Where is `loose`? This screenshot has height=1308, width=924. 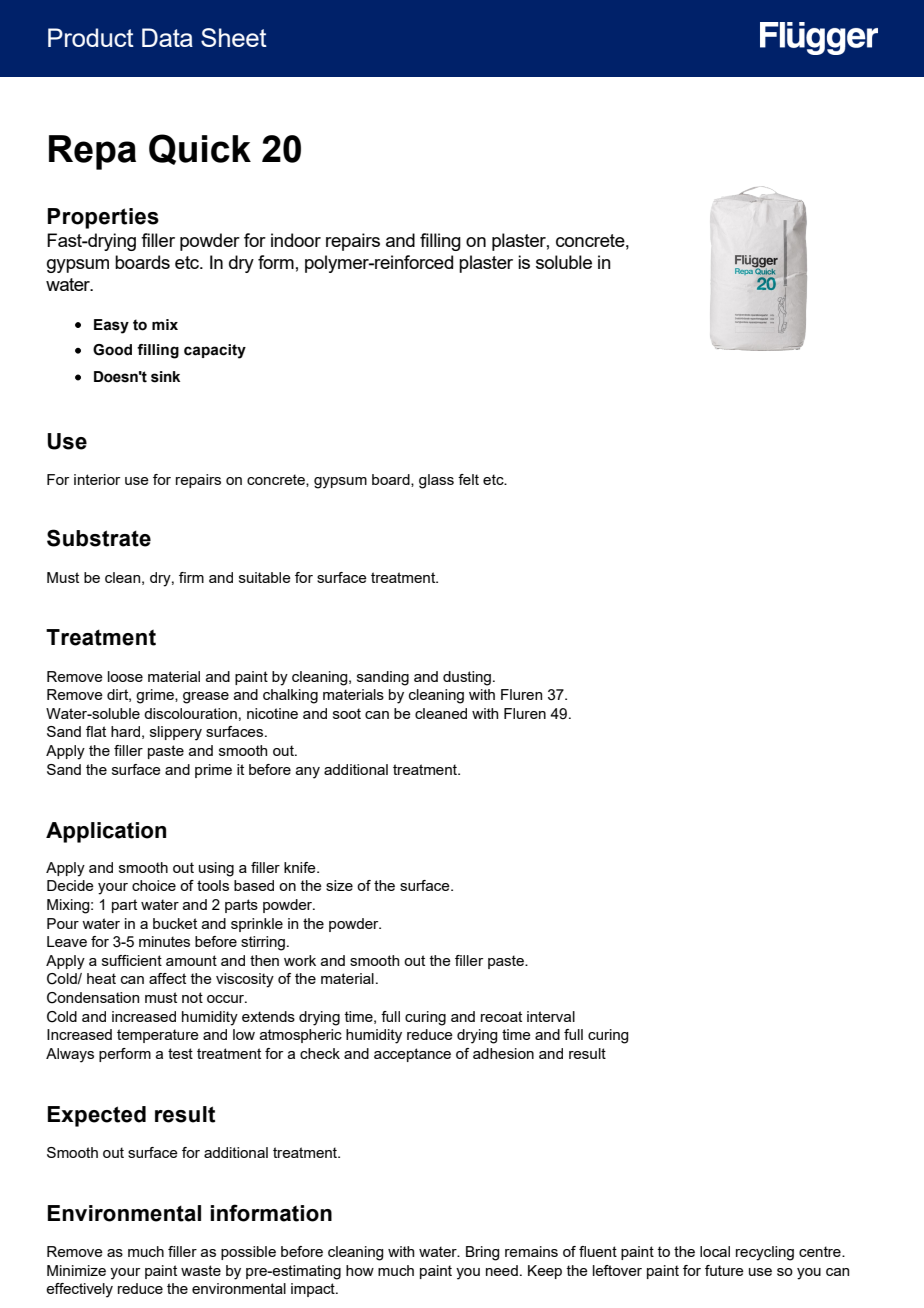 loose is located at coordinates (125, 676).
